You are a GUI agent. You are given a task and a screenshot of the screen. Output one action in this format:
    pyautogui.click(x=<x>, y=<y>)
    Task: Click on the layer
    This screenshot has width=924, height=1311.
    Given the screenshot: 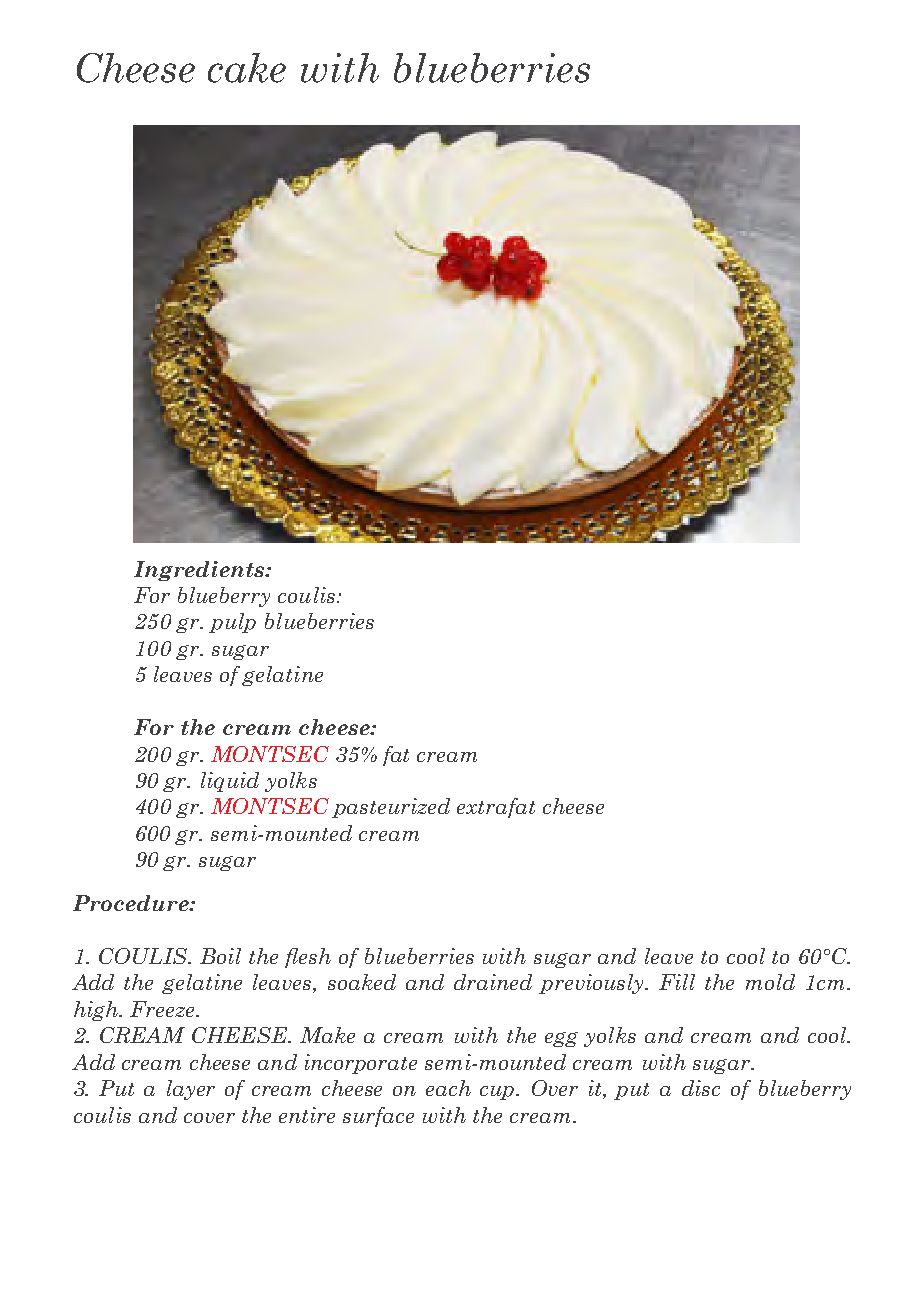 What is the action you would take?
    pyautogui.click(x=191, y=1090)
